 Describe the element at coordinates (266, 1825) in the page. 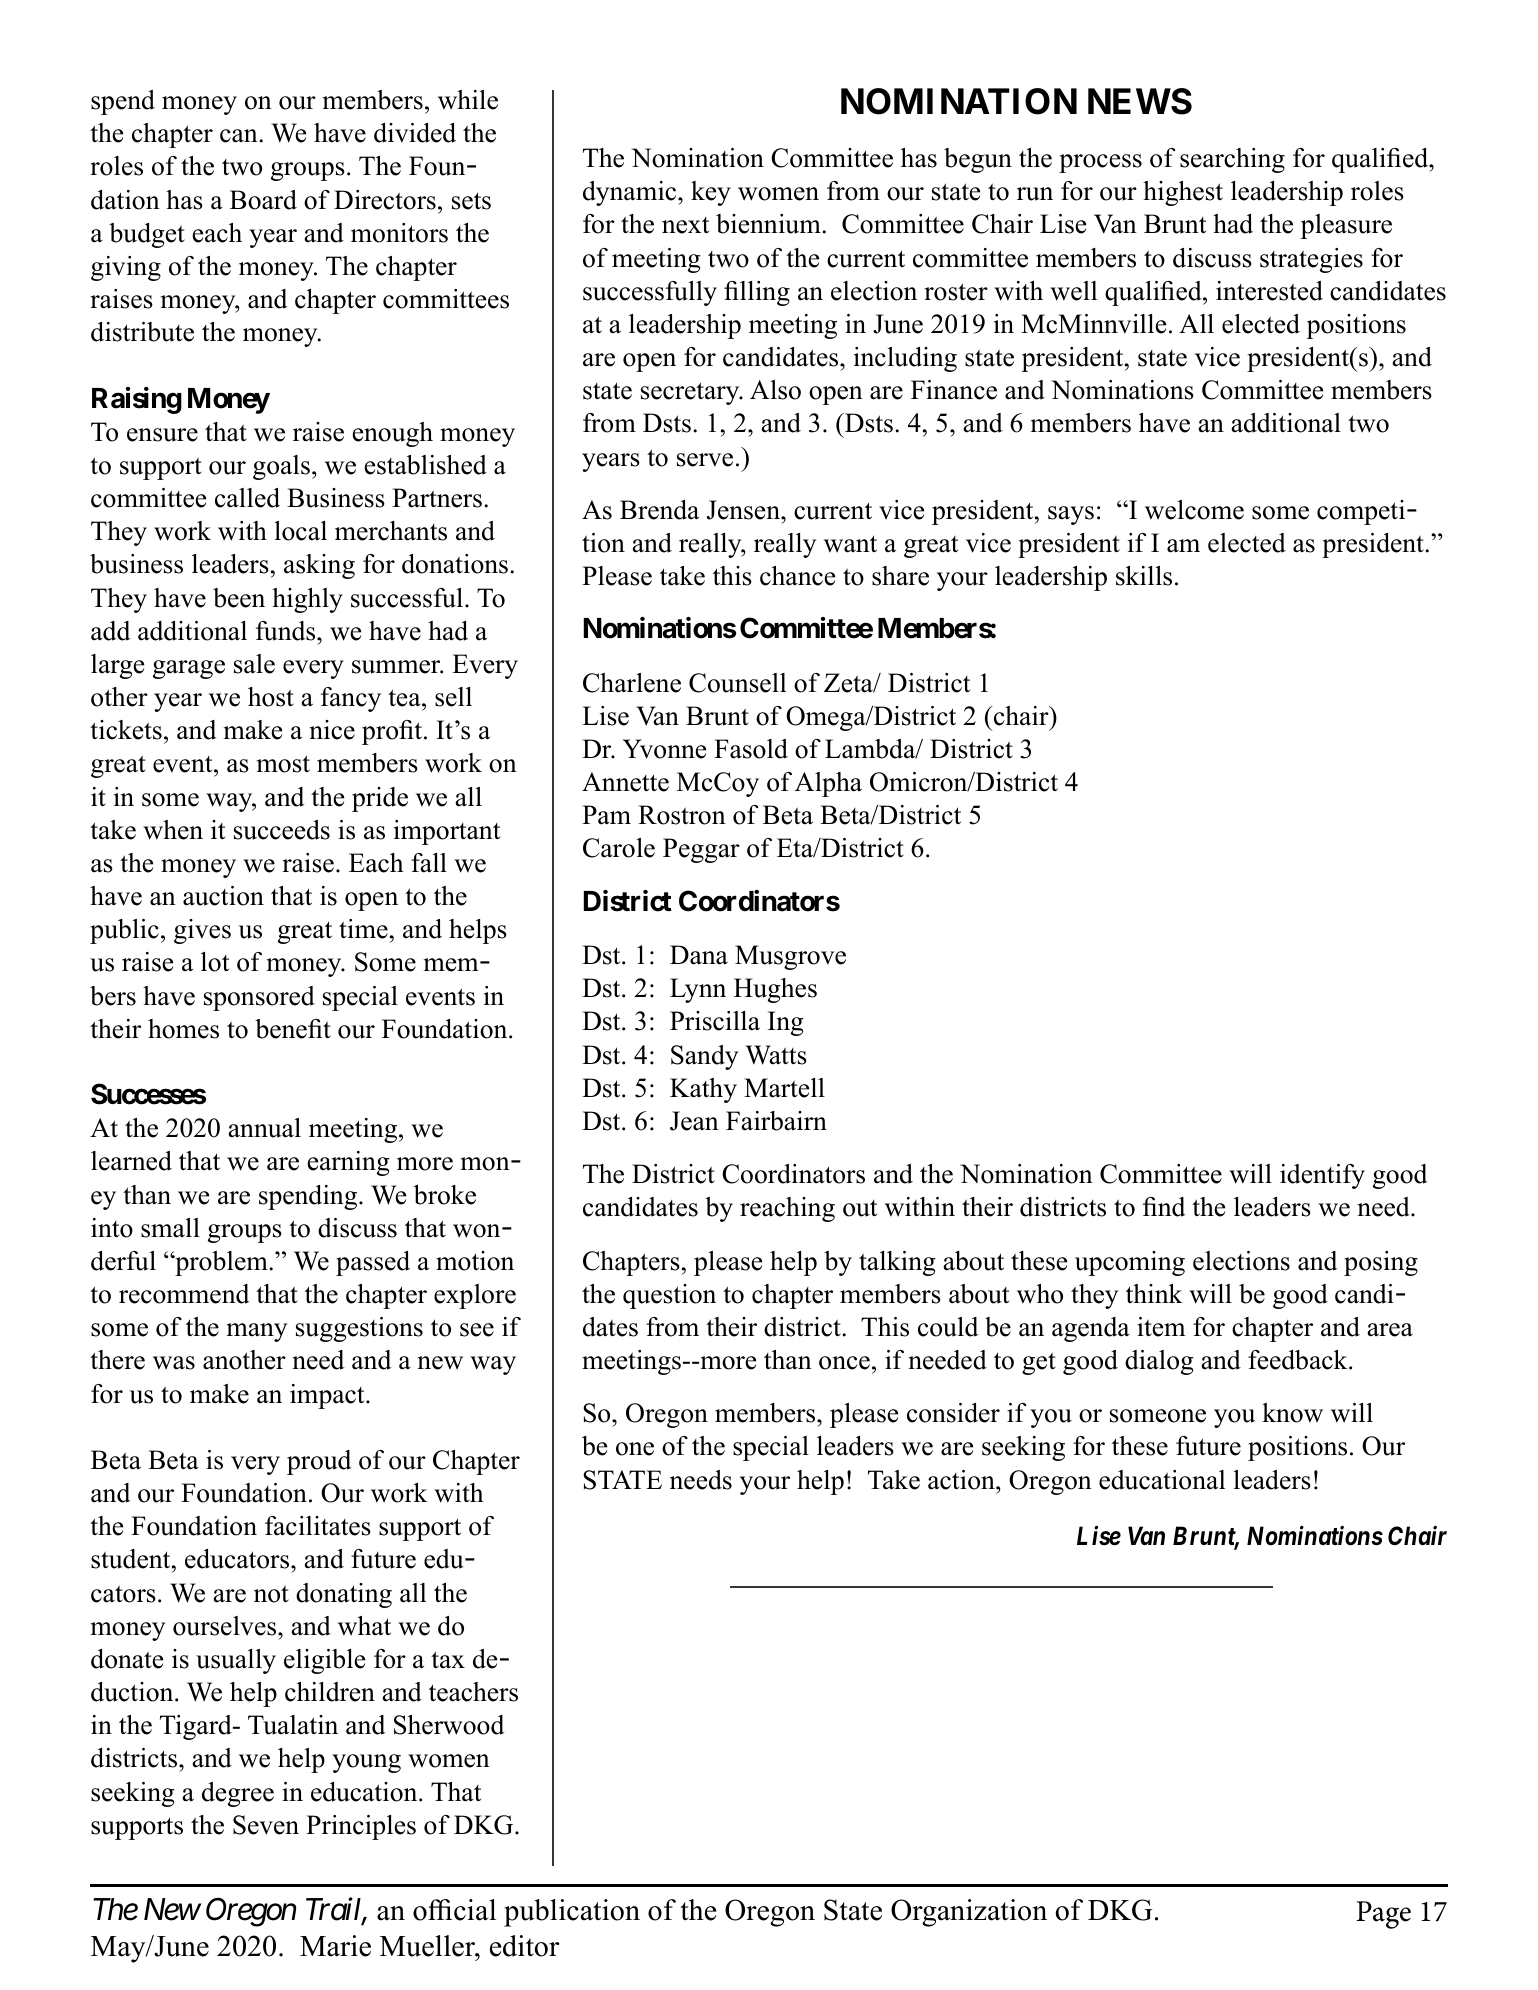

I see `Seven` at that location.
